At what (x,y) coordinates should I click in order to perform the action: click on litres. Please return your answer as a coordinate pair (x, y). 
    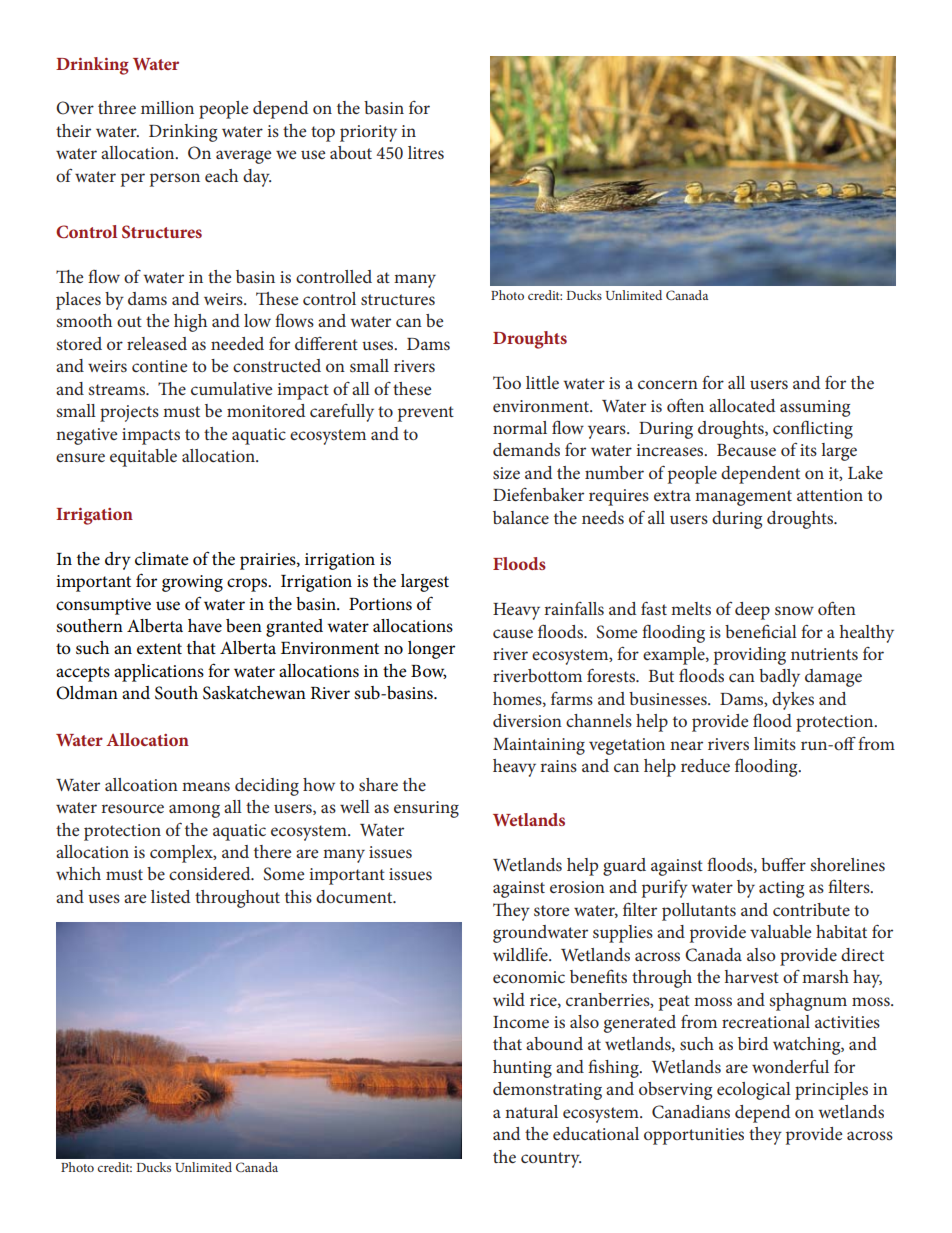
    Looking at the image, I should click on (426, 152).
